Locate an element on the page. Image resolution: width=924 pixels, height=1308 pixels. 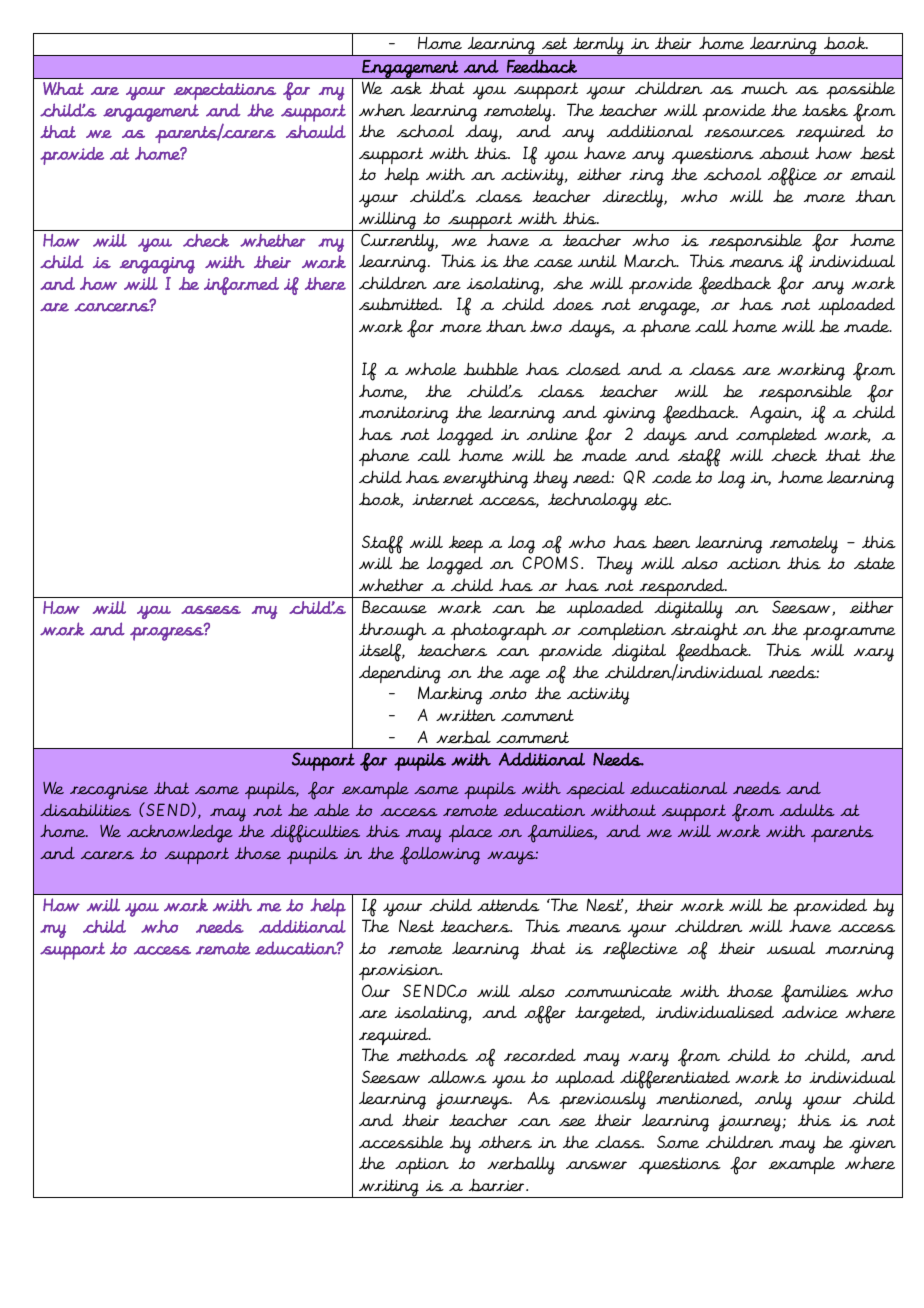
programme is located at coordinates (849, 634).
